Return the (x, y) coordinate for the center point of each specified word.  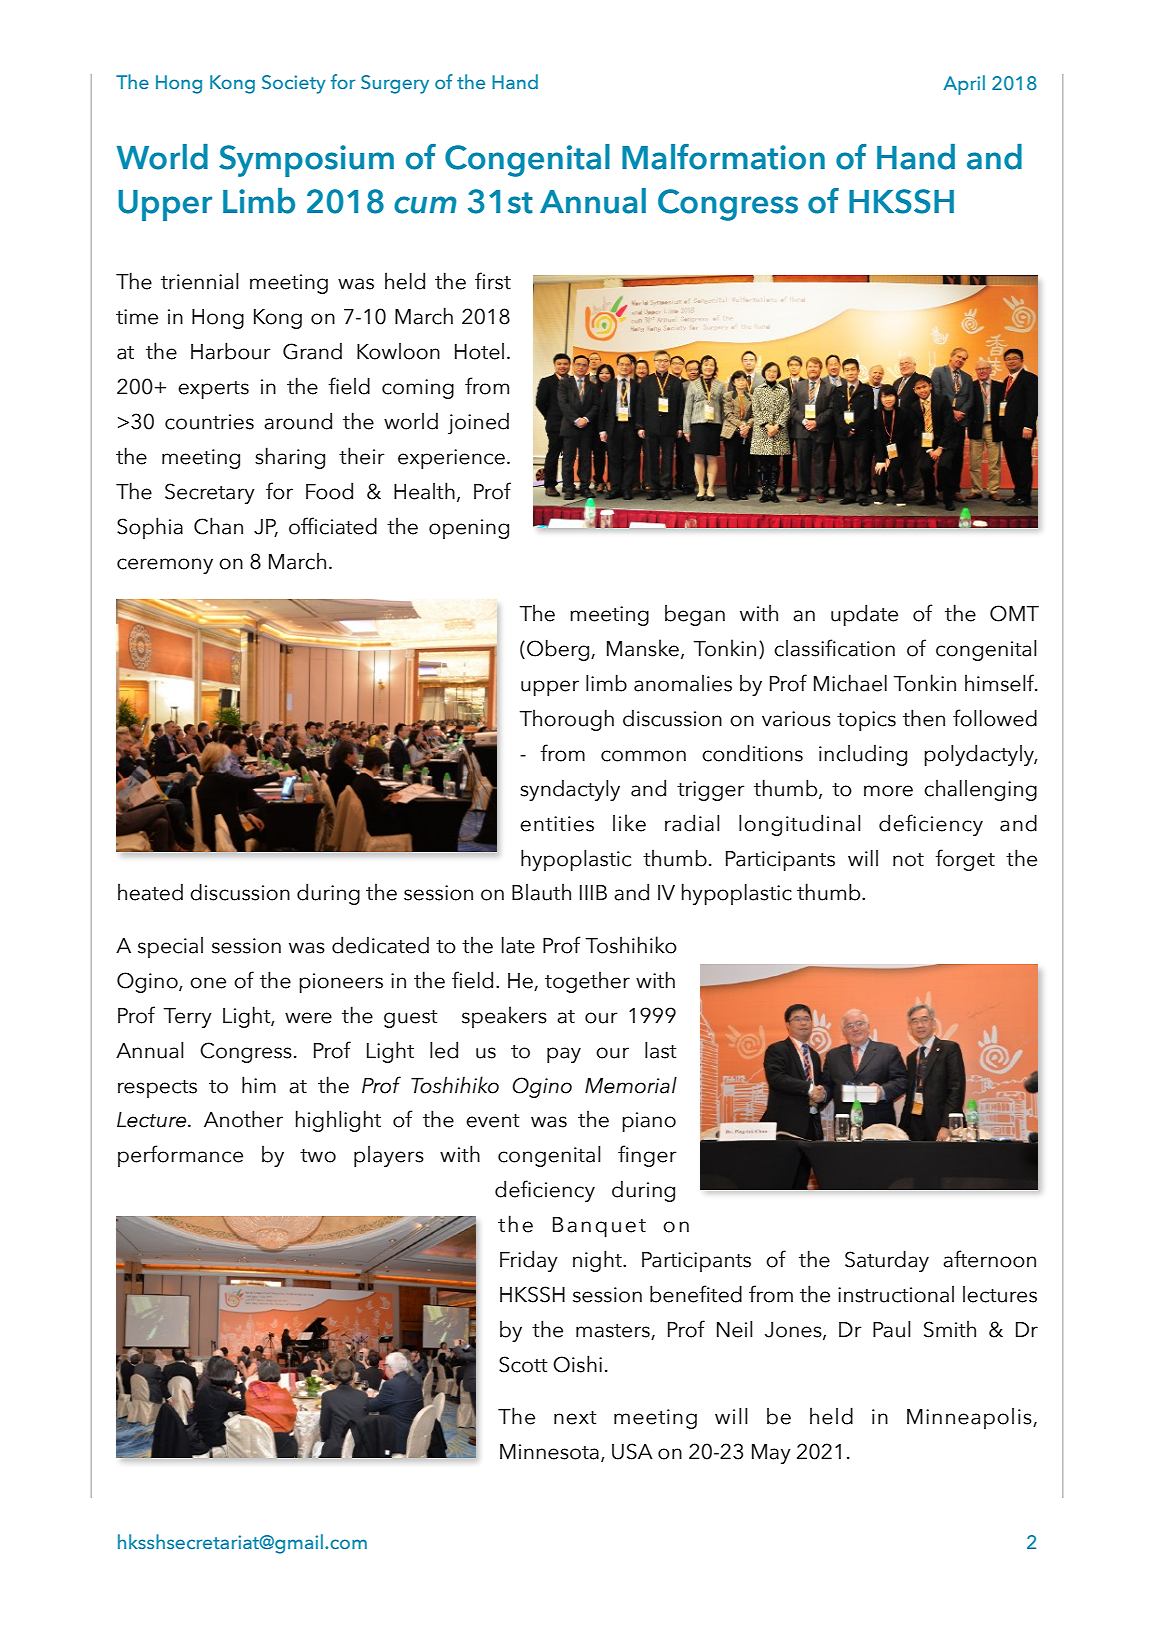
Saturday (887, 1261)
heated (150, 892)
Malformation (723, 157)
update (864, 615)
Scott (523, 1364)
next (575, 1418)
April (964, 85)
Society (294, 84)
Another (243, 1119)
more (888, 791)
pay (564, 1055)
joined (478, 423)
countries (209, 422)
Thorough (566, 720)
